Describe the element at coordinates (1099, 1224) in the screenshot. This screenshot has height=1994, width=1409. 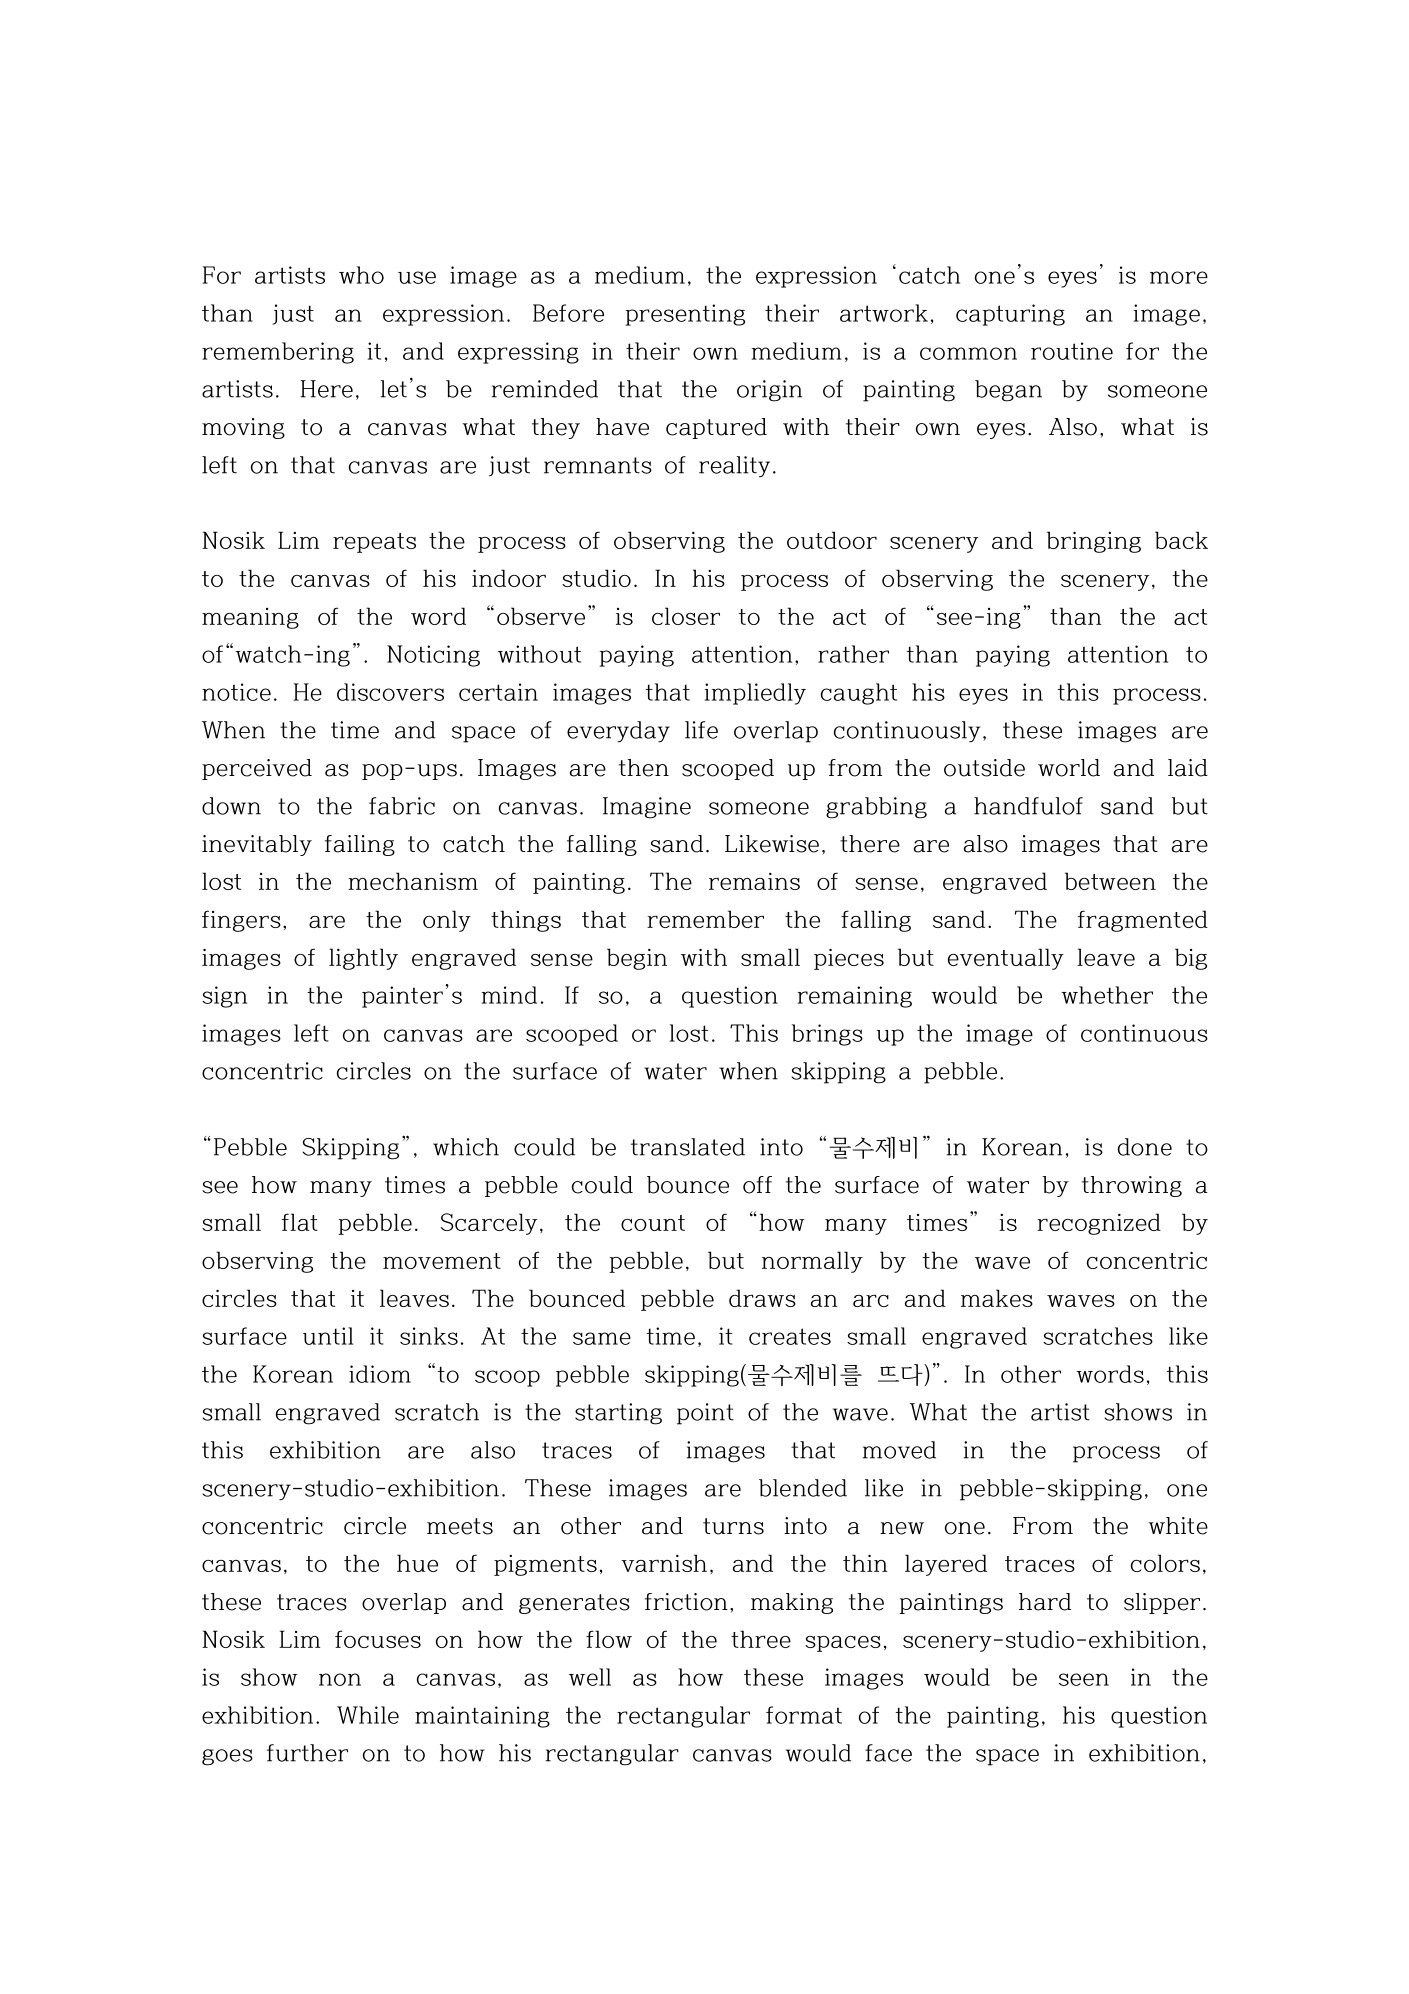
I see `recognized` at that location.
